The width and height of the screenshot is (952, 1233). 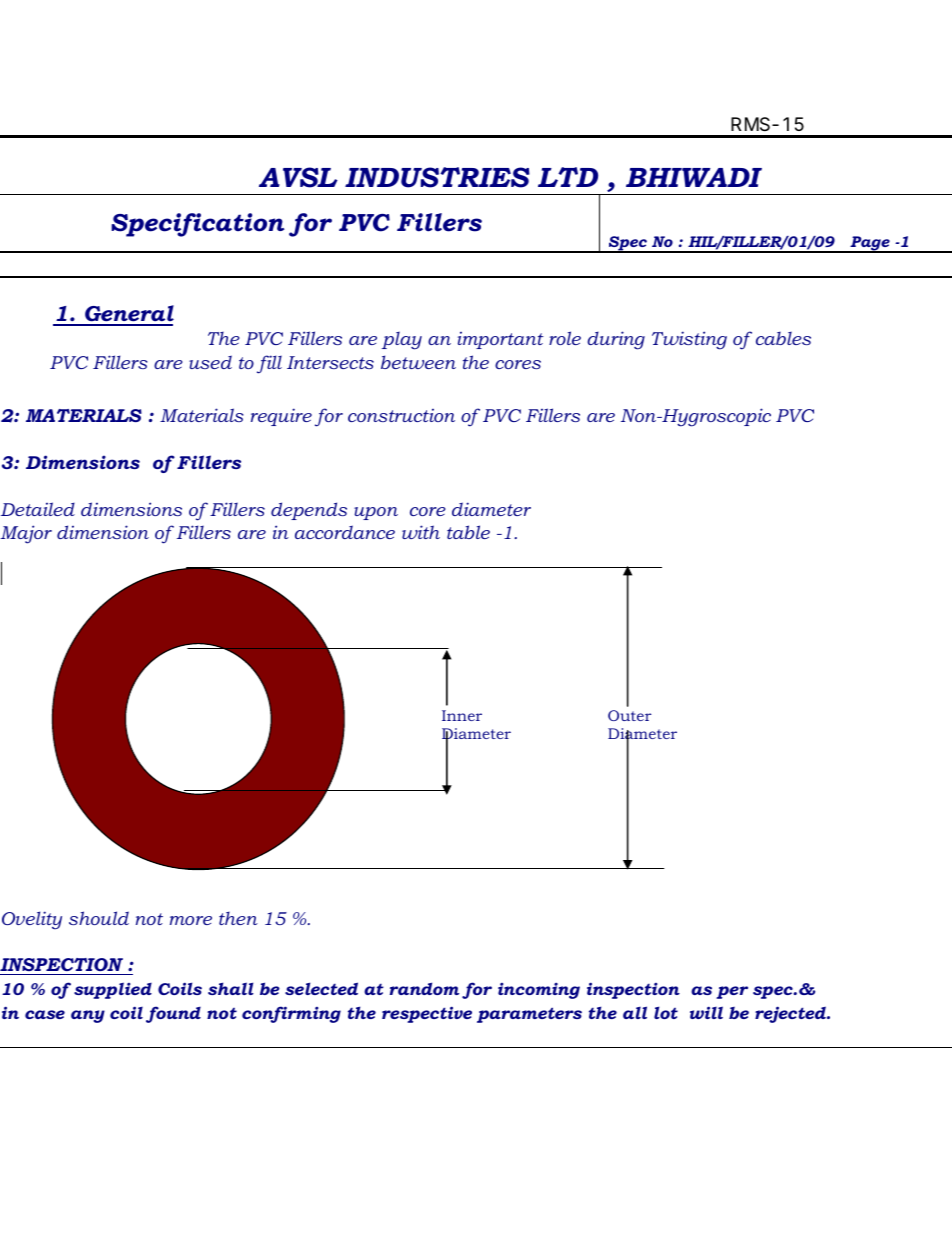 What do you see at coordinates (468, 532) in the screenshot?
I see `table` at bounding box center [468, 532].
